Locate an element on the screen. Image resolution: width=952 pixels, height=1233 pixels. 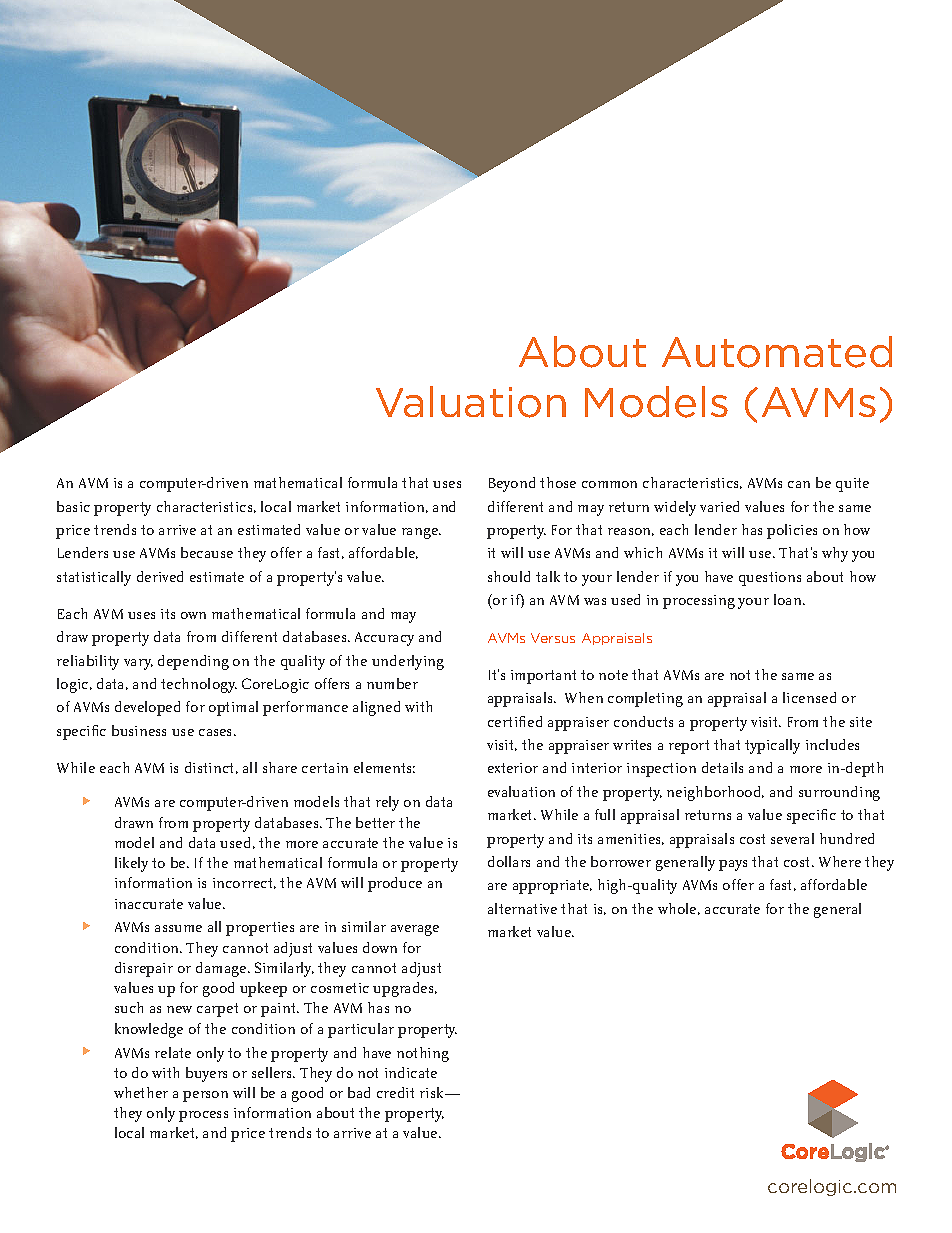
Beyond is located at coordinates (512, 484).
